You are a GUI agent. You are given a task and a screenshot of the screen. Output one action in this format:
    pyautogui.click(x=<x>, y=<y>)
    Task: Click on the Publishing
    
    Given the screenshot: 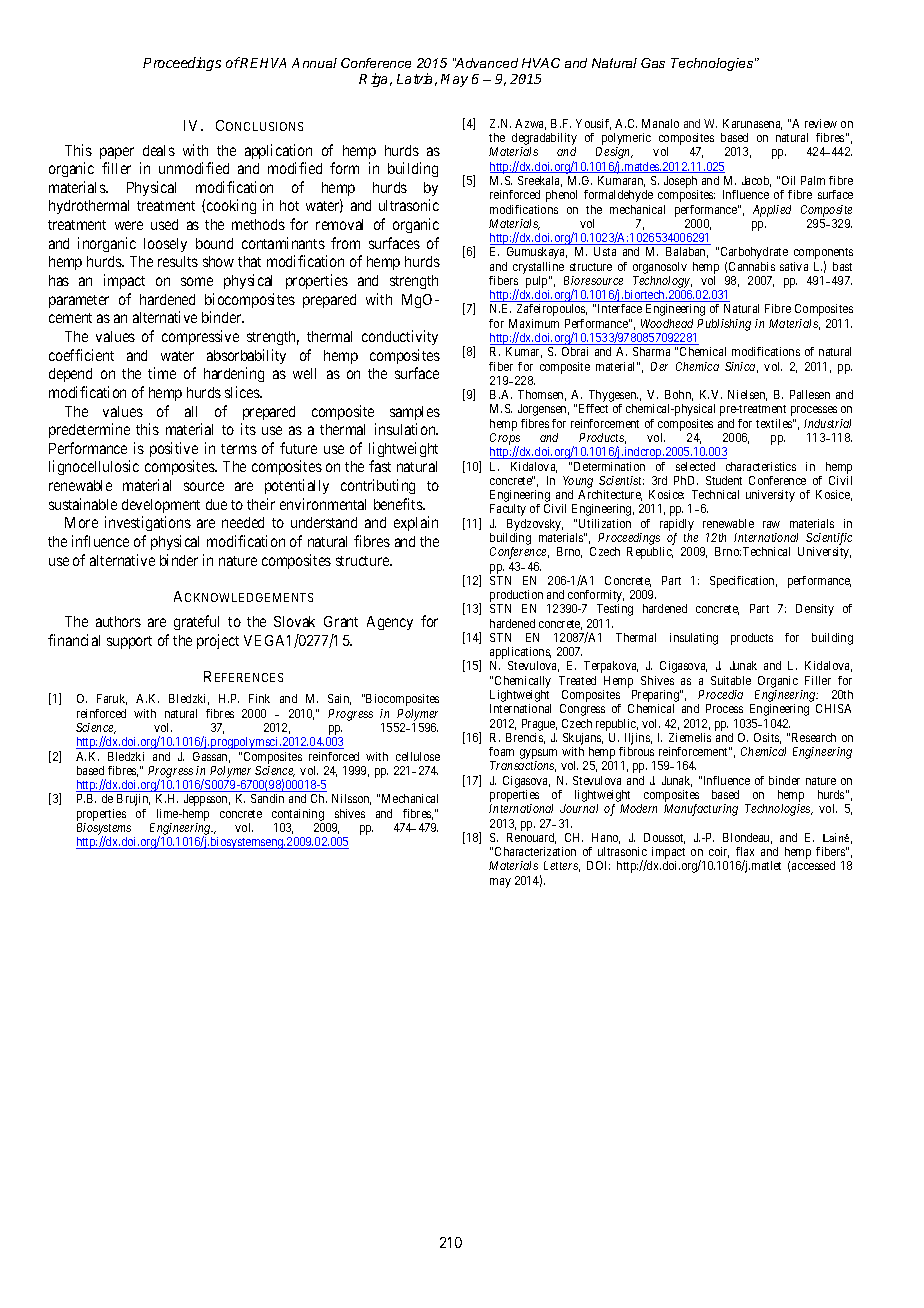 What is the action you would take?
    pyautogui.click(x=724, y=325)
